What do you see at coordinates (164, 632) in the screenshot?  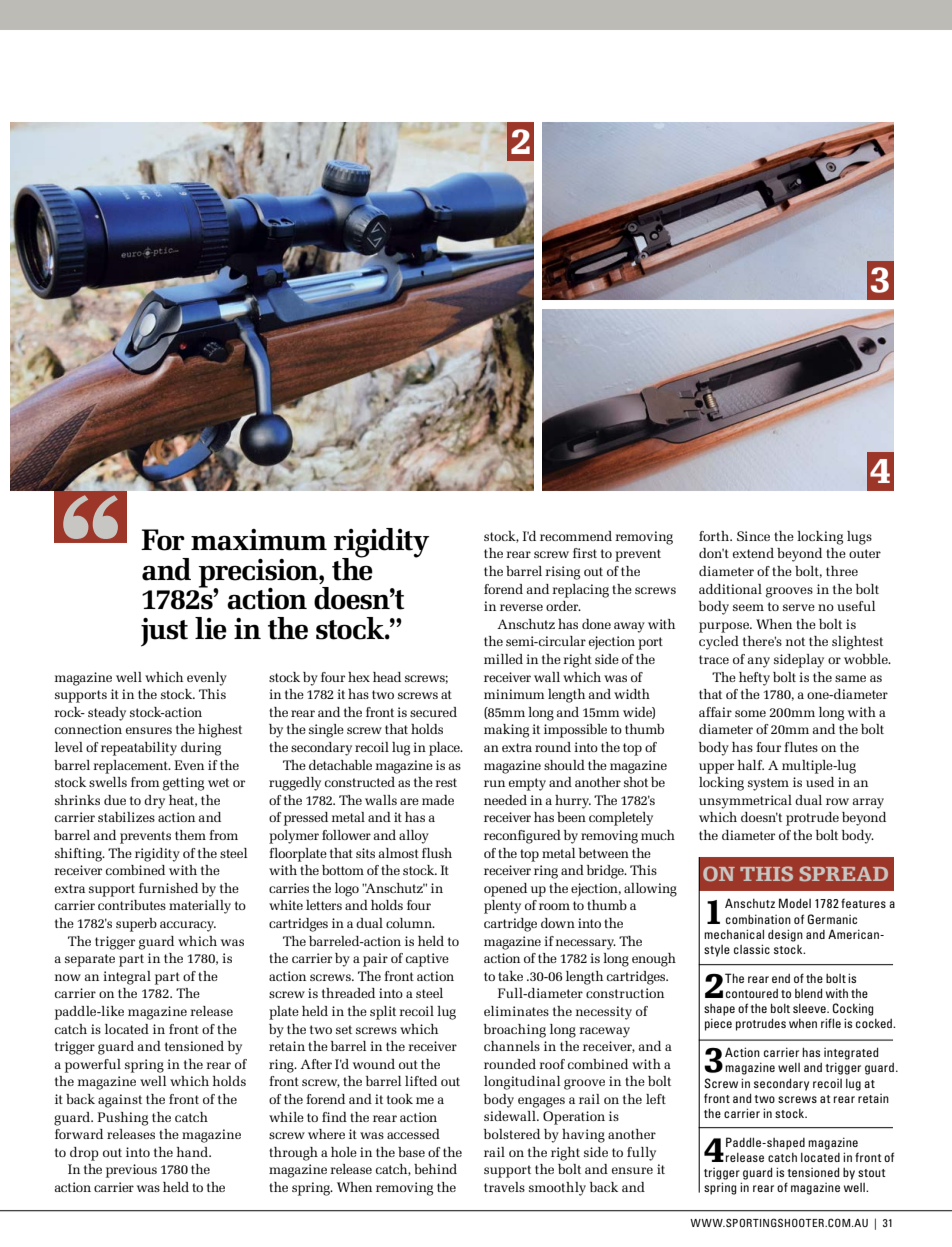 I see `just` at bounding box center [164, 632].
